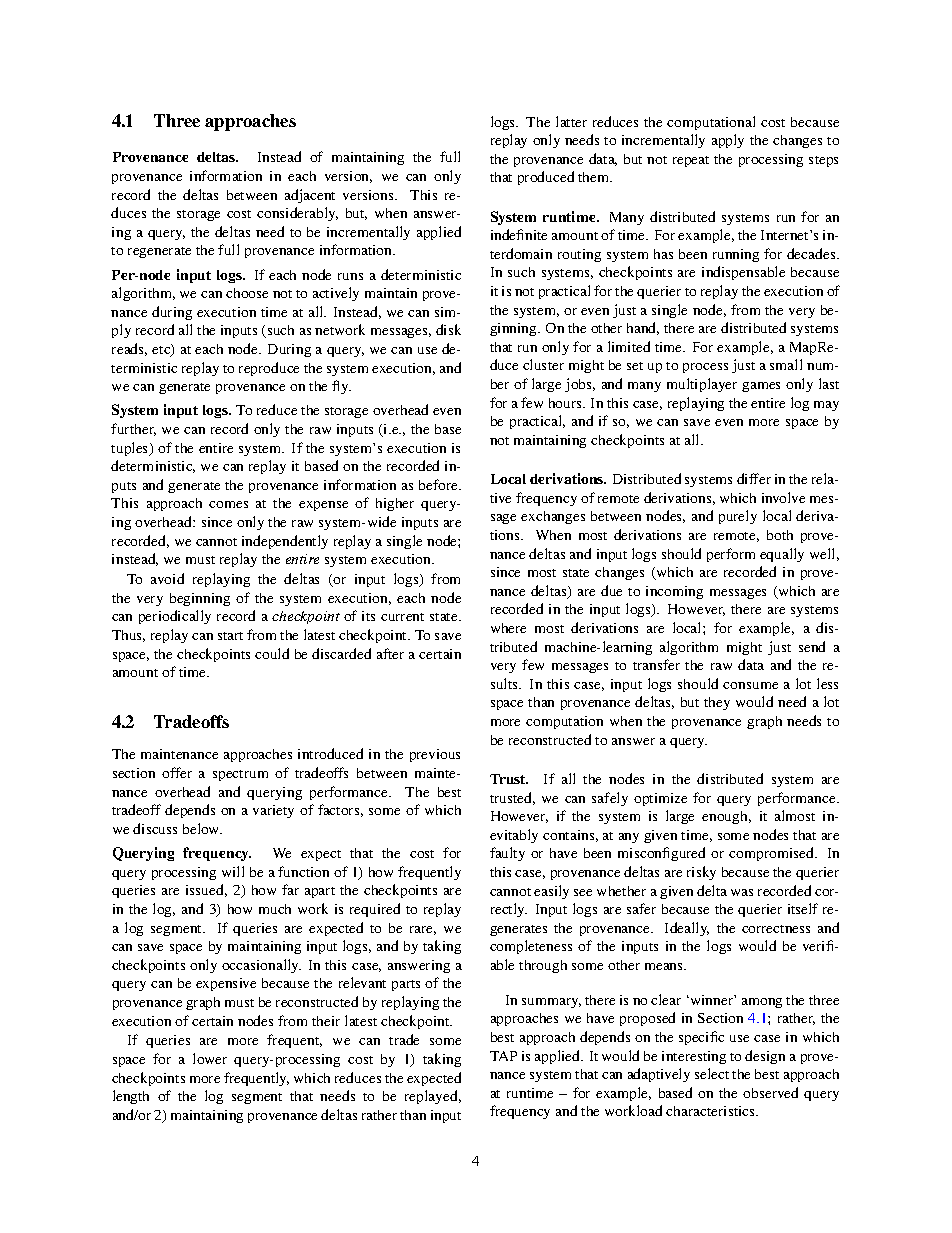  What do you see at coordinates (439, 484) in the screenshot?
I see `before` at bounding box center [439, 484].
